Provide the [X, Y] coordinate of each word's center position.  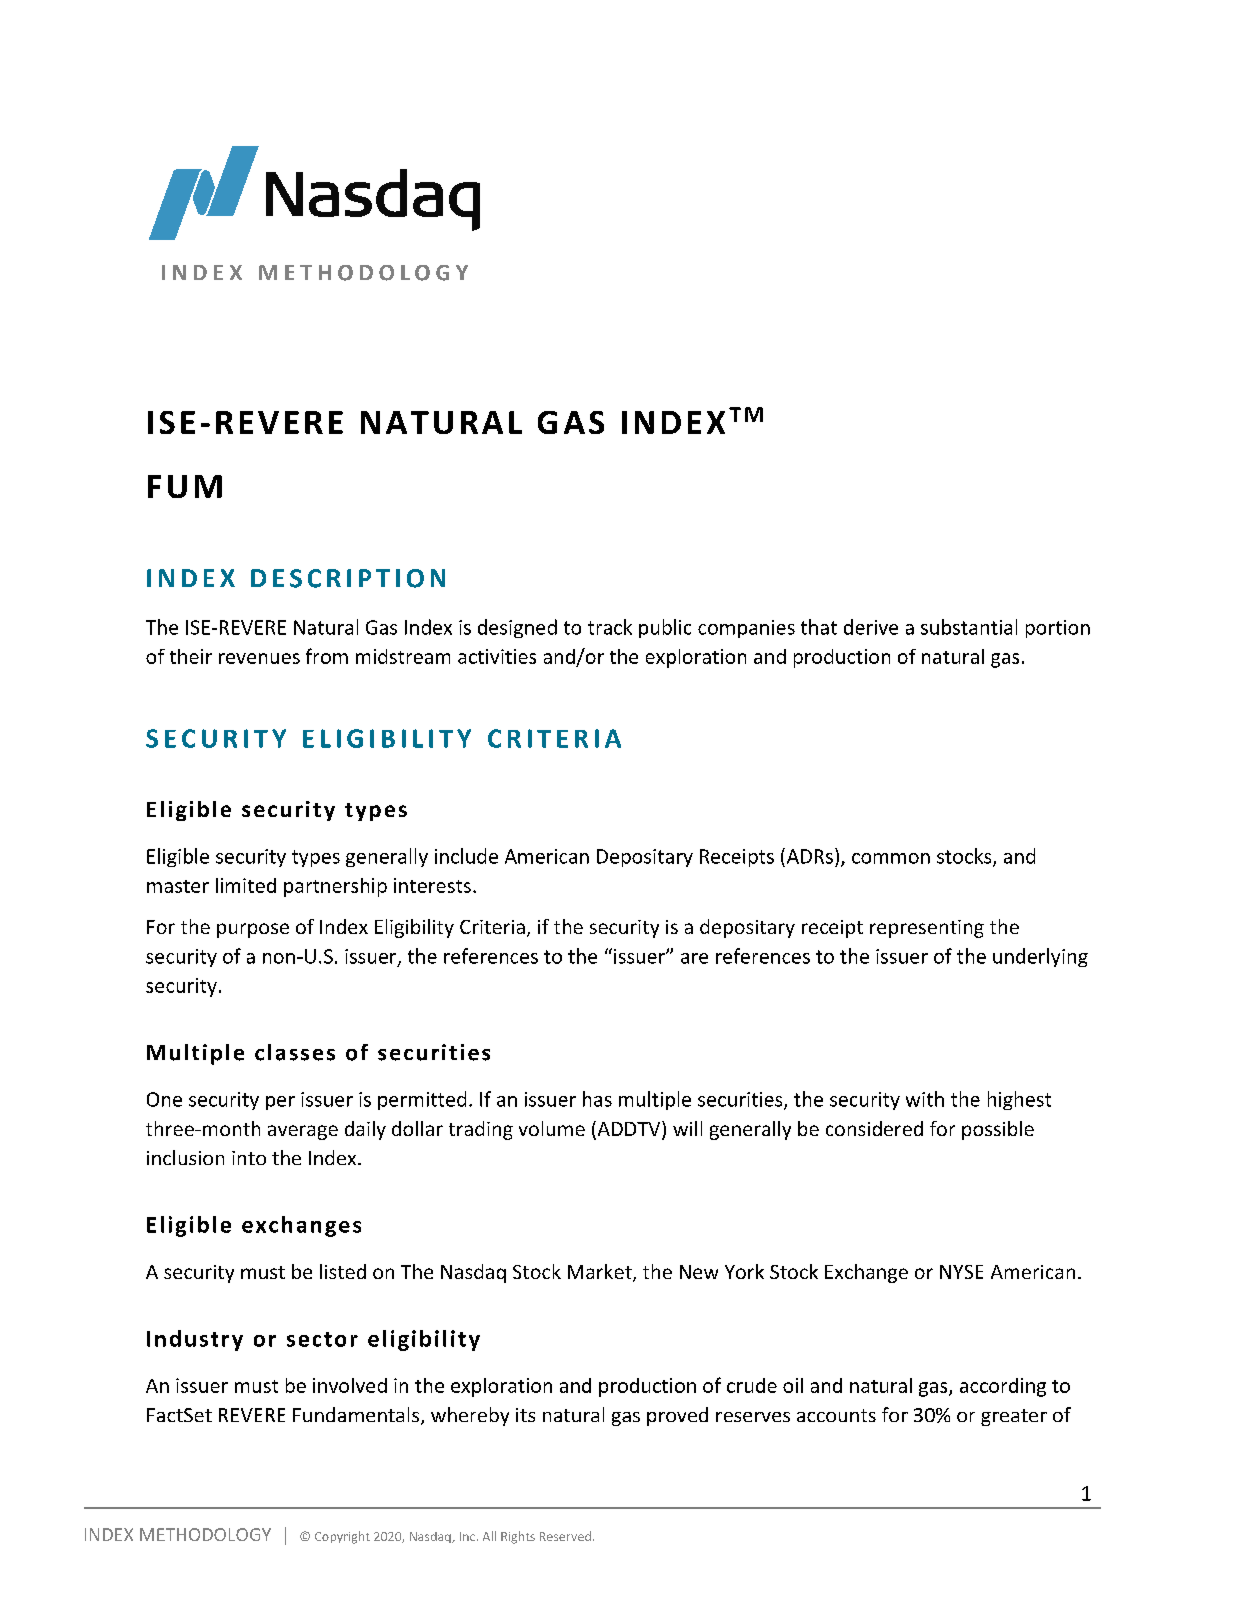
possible [998, 1130]
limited [246, 885]
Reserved [565, 1536]
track [610, 627]
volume [552, 1128]
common [891, 858]
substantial [969, 627]
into [249, 1158]
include [466, 856]
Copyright [342, 1537]
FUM [185, 486]
